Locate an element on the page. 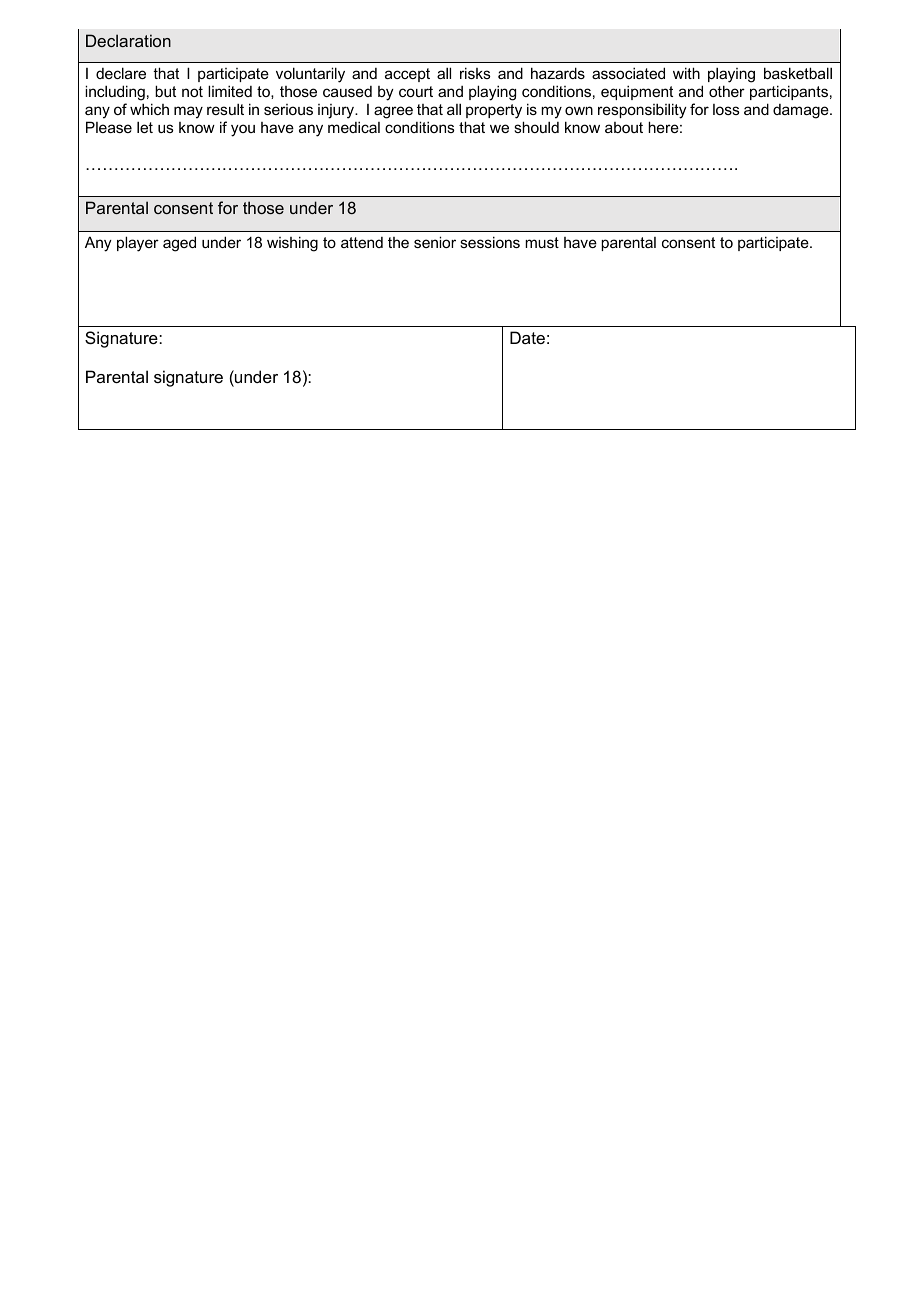 This document has width=924, height=1308. sessions is located at coordinates (490, 242).
